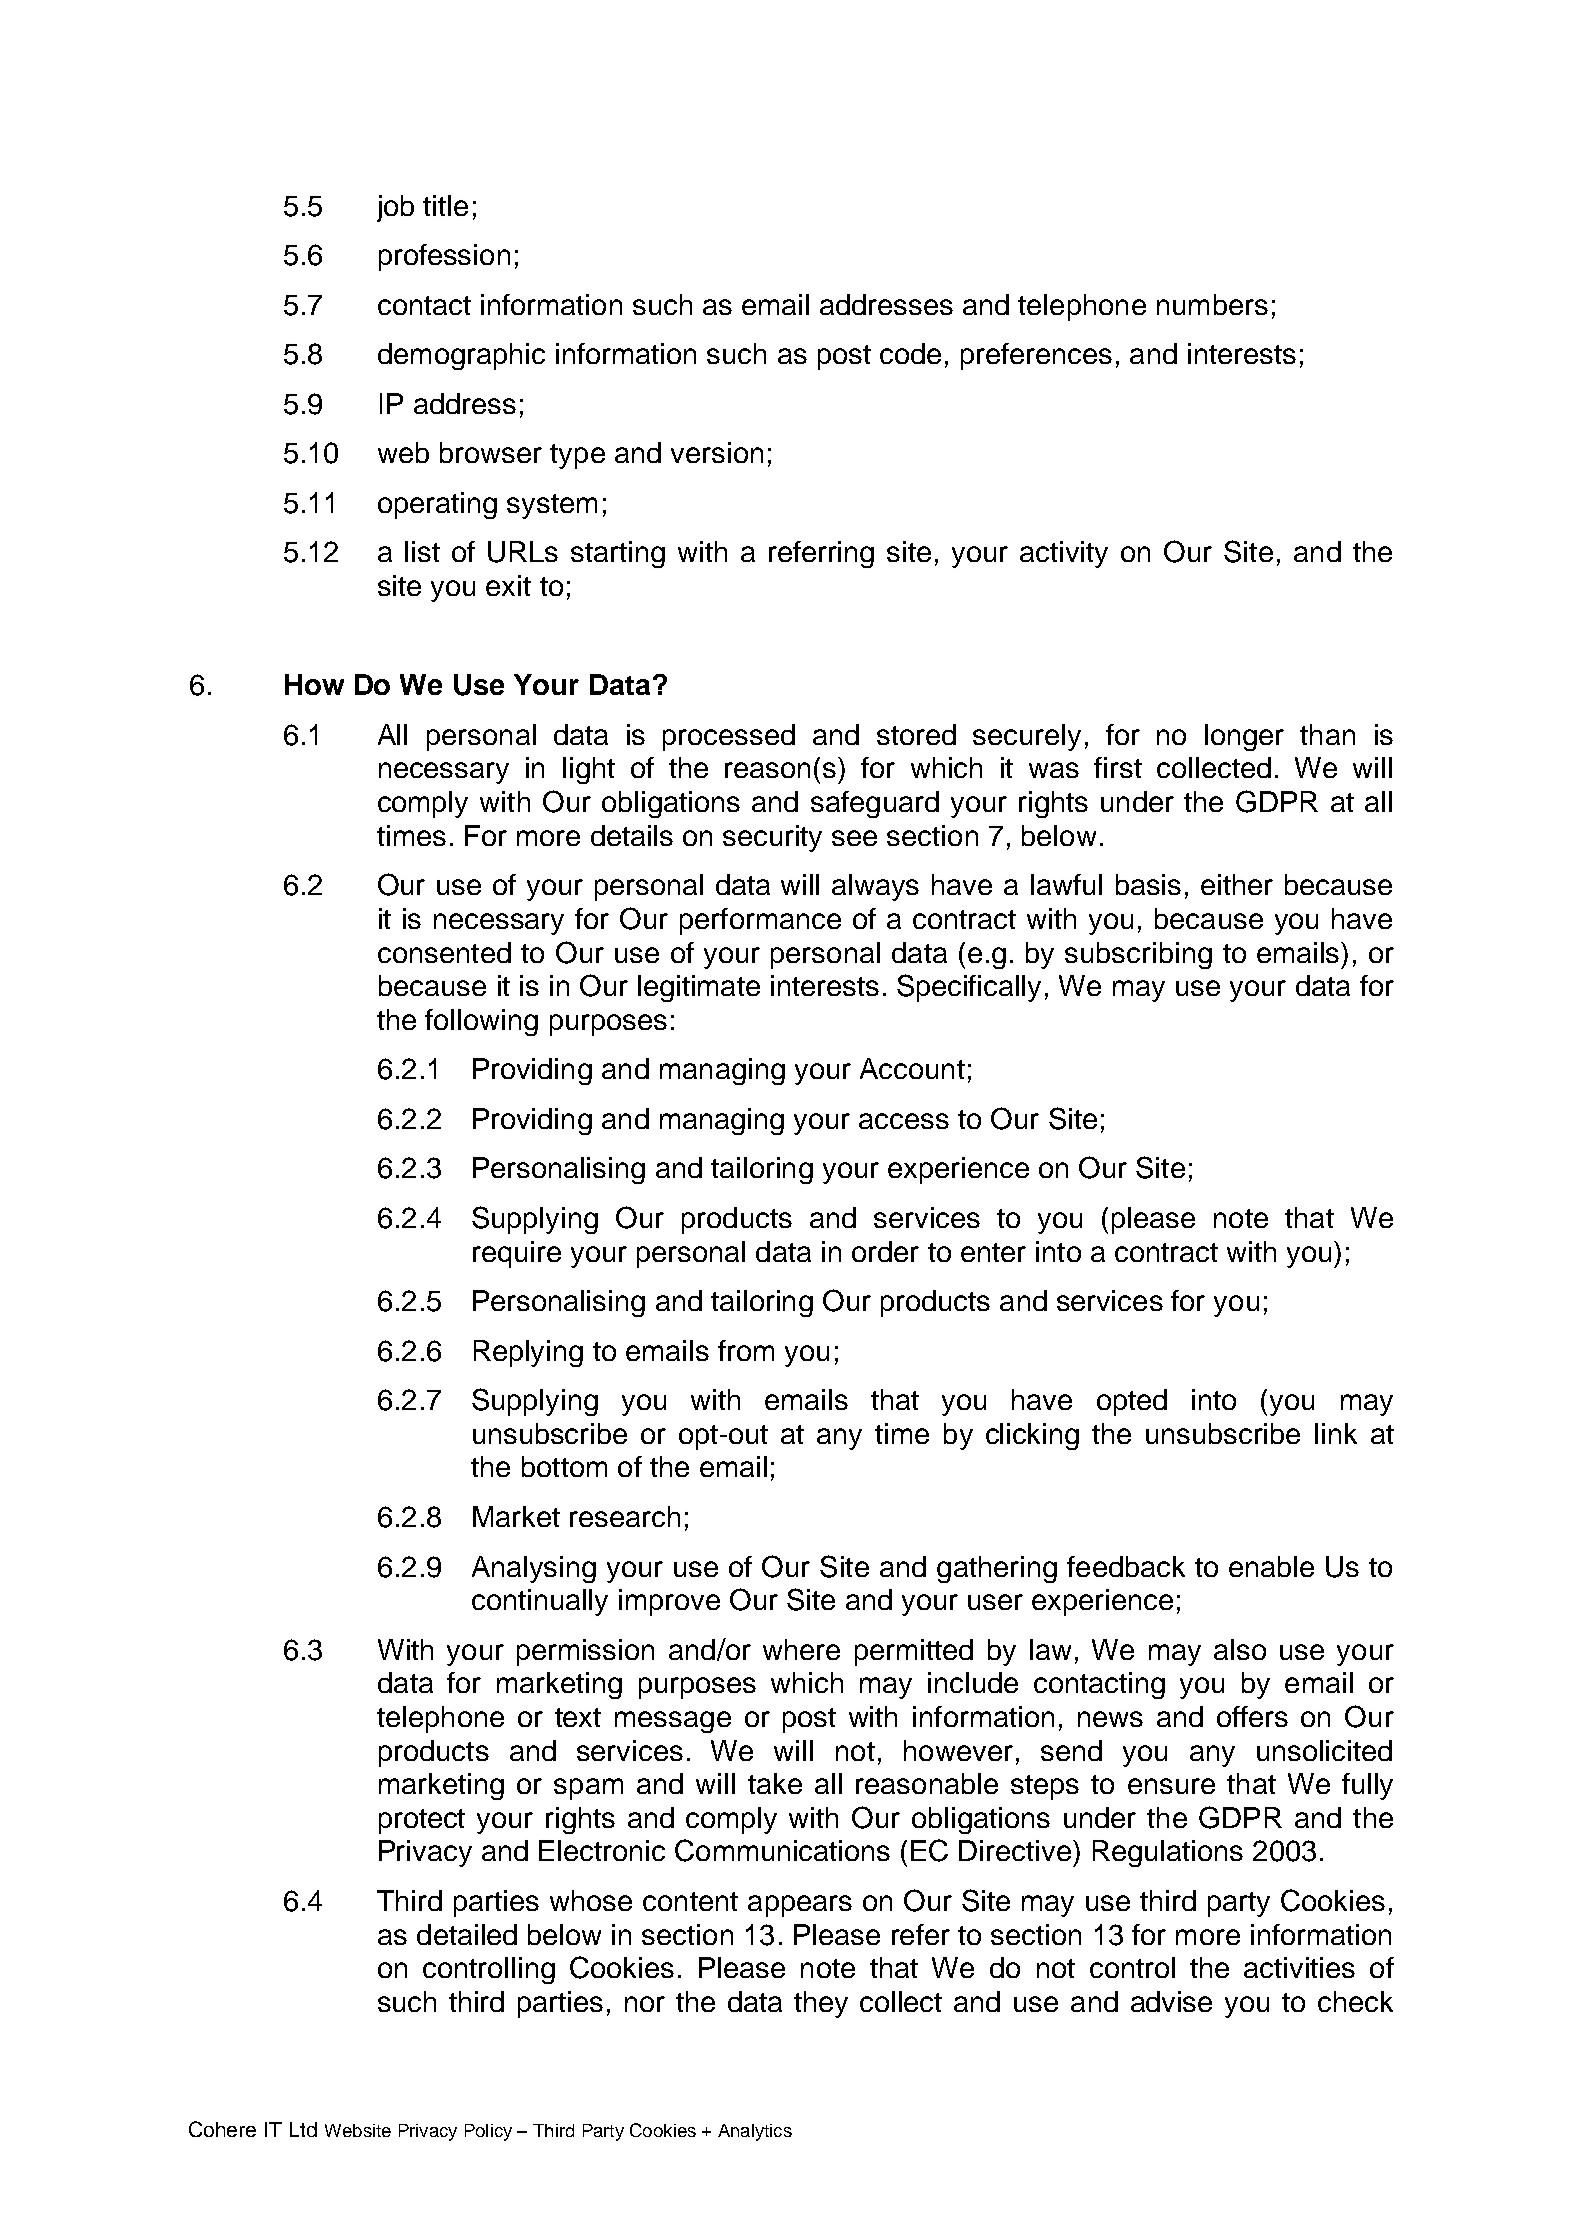 This screenshot has width=1582, height=2237. Describe the element at coordinates (540, 1602) in the screenshot. I see `continually` at that location.
